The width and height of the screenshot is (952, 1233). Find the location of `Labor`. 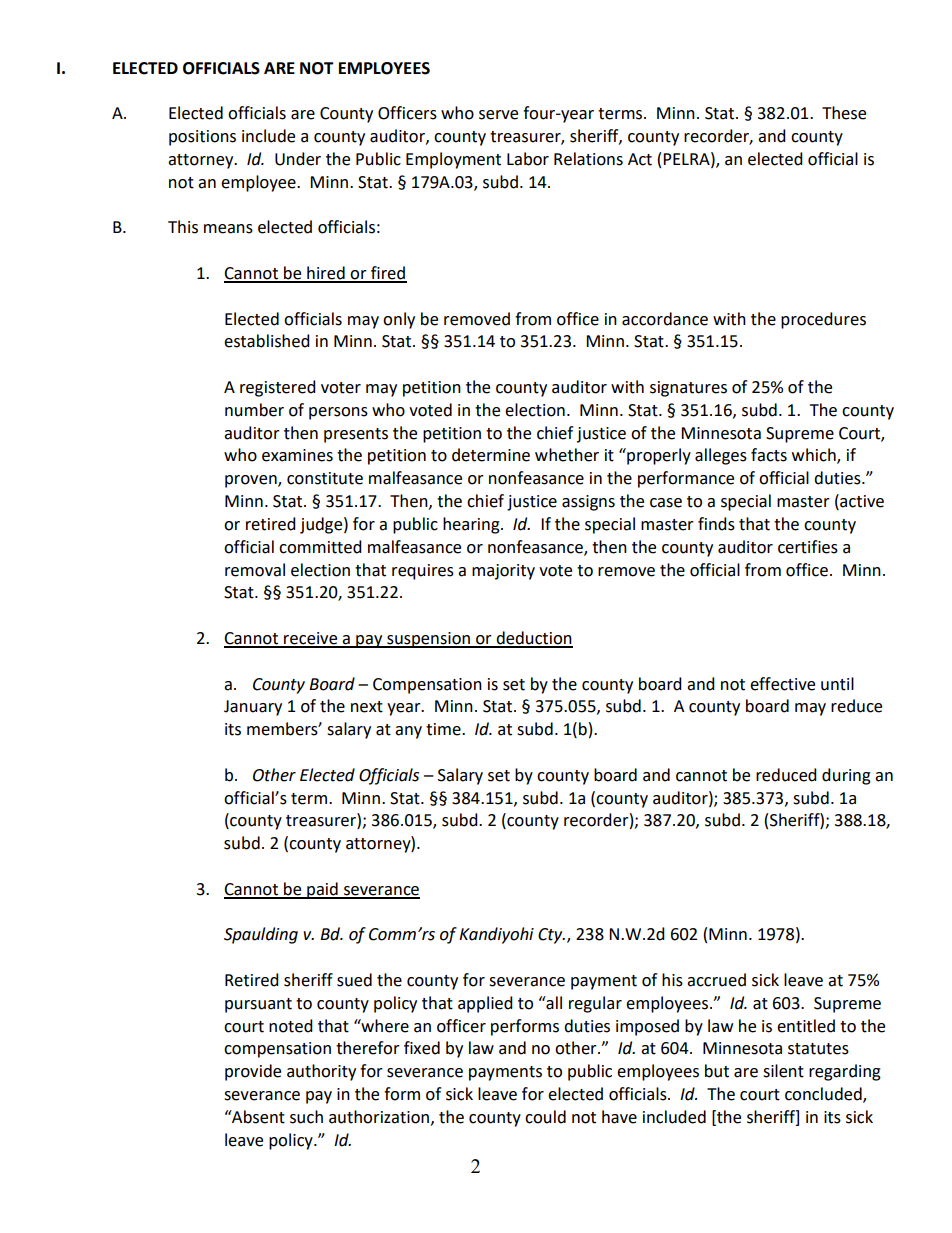

Labor is located at coordinates (528, 159).
